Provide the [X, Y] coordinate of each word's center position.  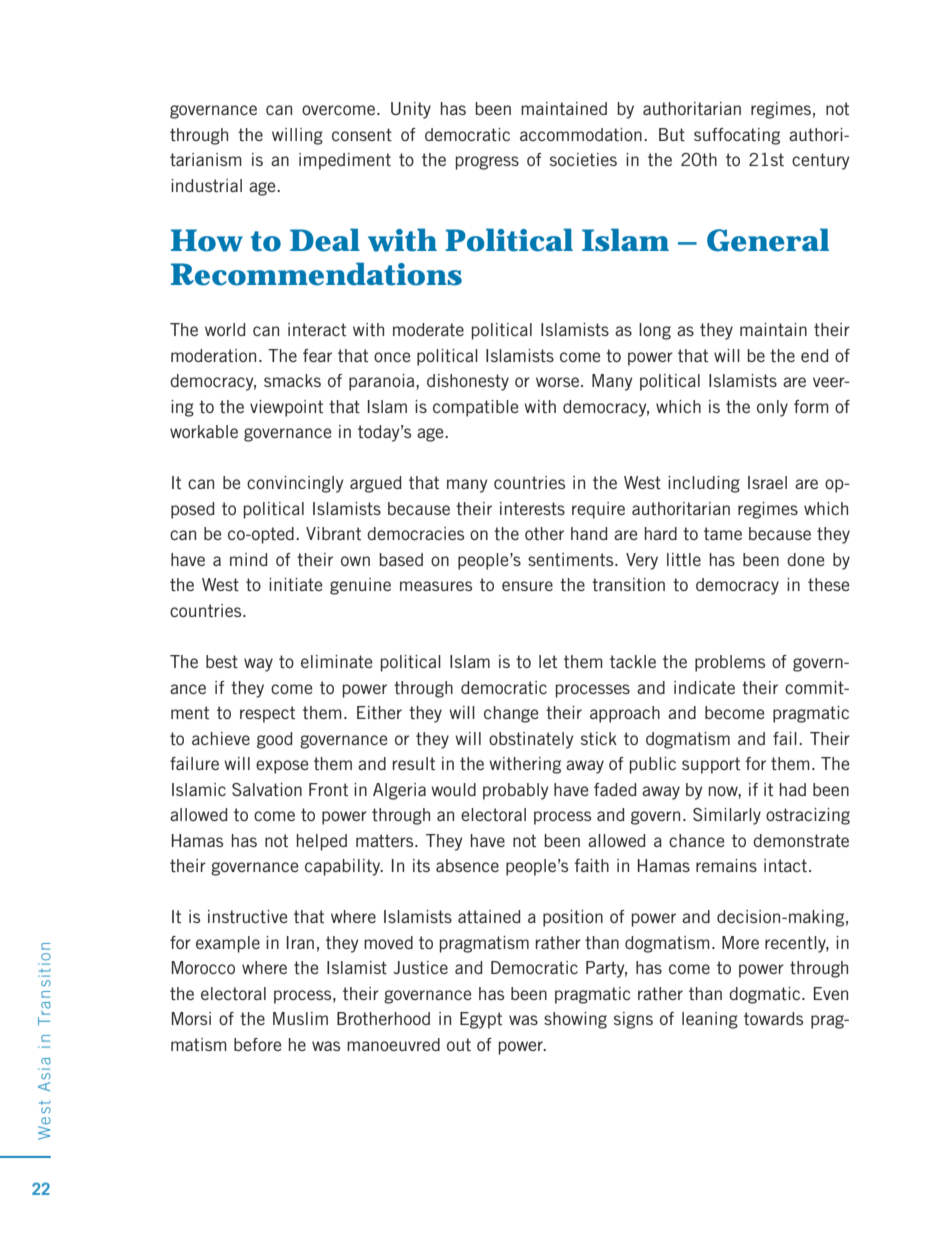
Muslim [300, 1018]
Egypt [481, 1020]
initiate [295, 584]
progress [487, 163]
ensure [527, 586]
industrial [206, 185]
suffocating [737, 136]
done [805, 559]
